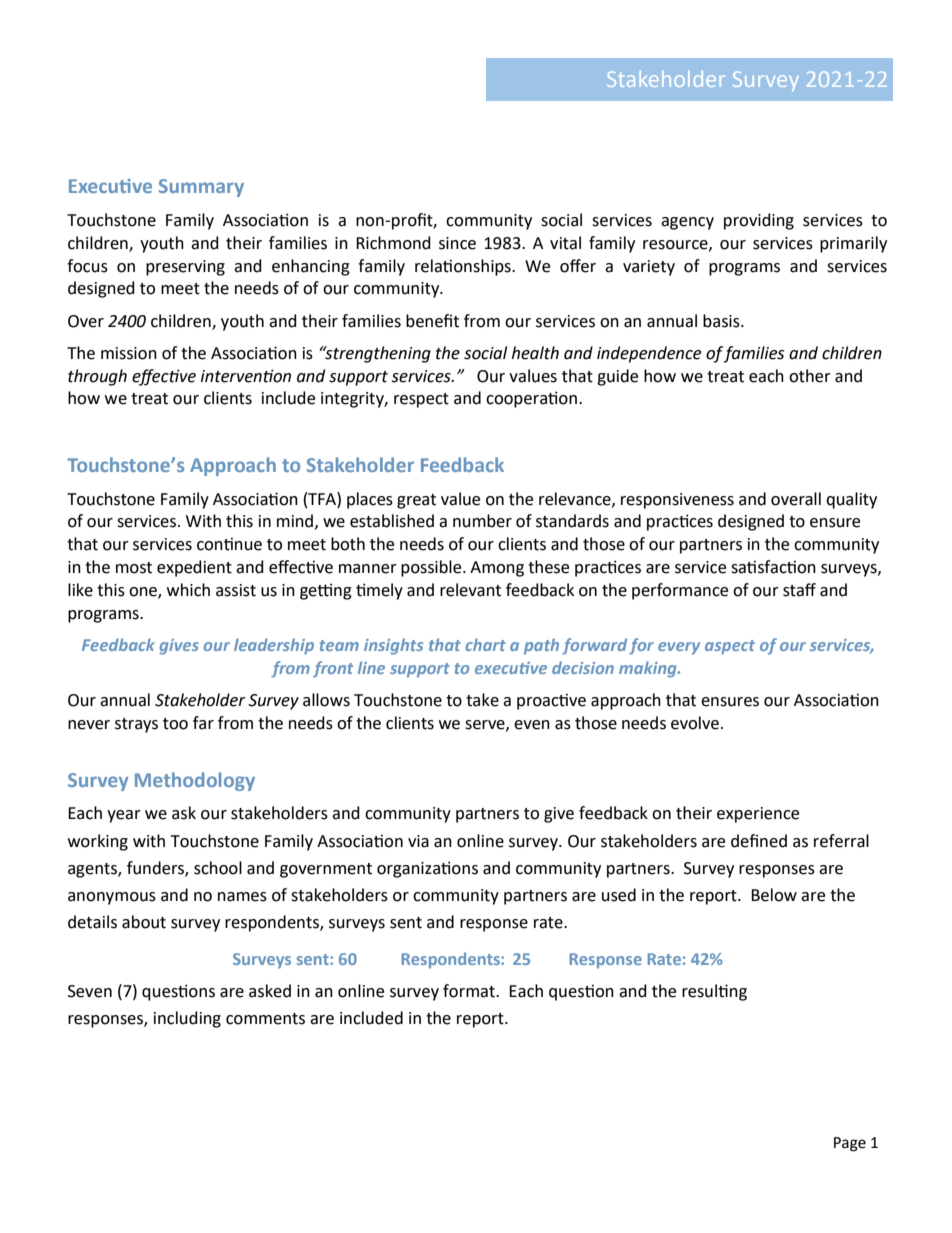  I want to click on too, so click(175, 724).
